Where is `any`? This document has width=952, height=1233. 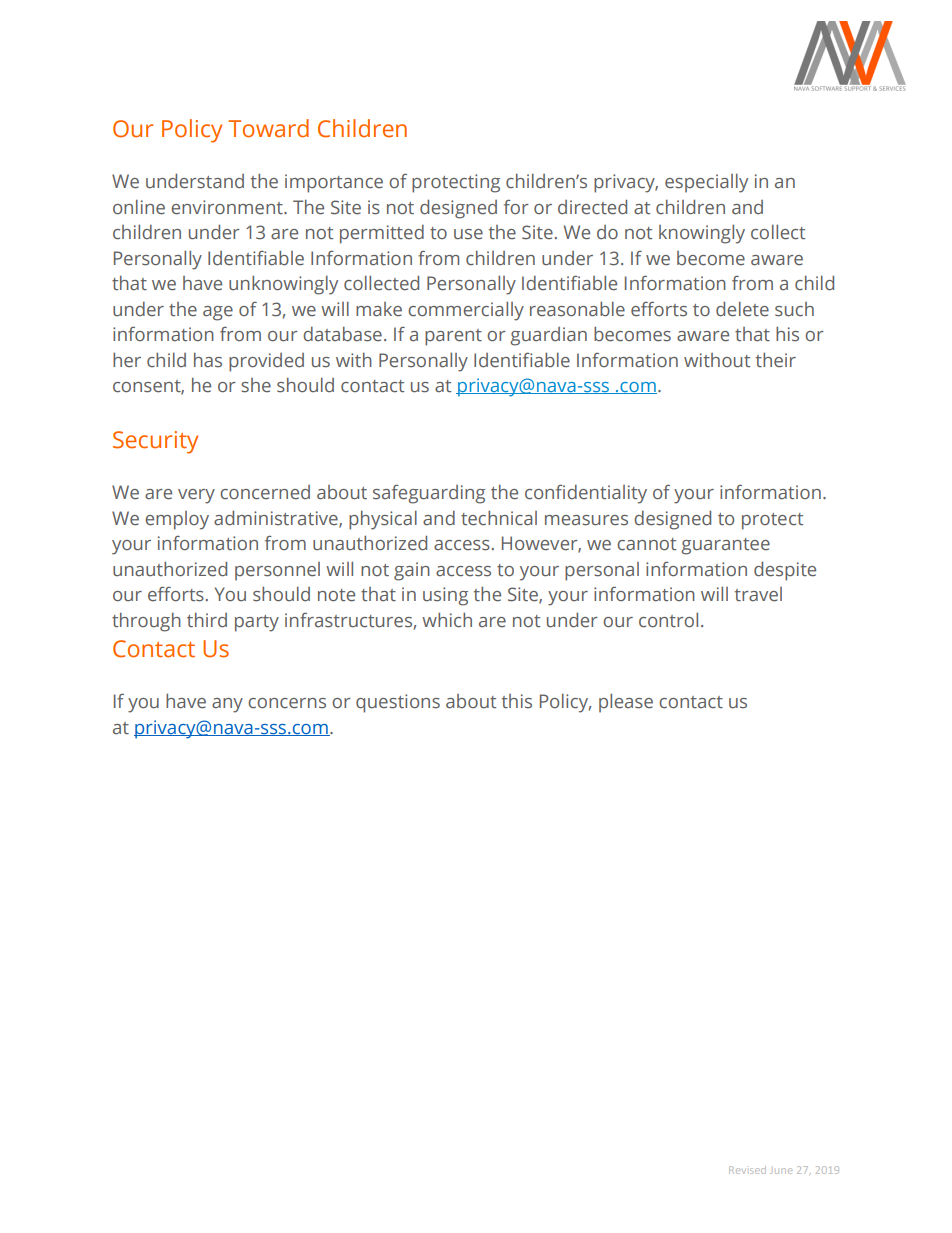
any is located at coordinates (227, 705).
